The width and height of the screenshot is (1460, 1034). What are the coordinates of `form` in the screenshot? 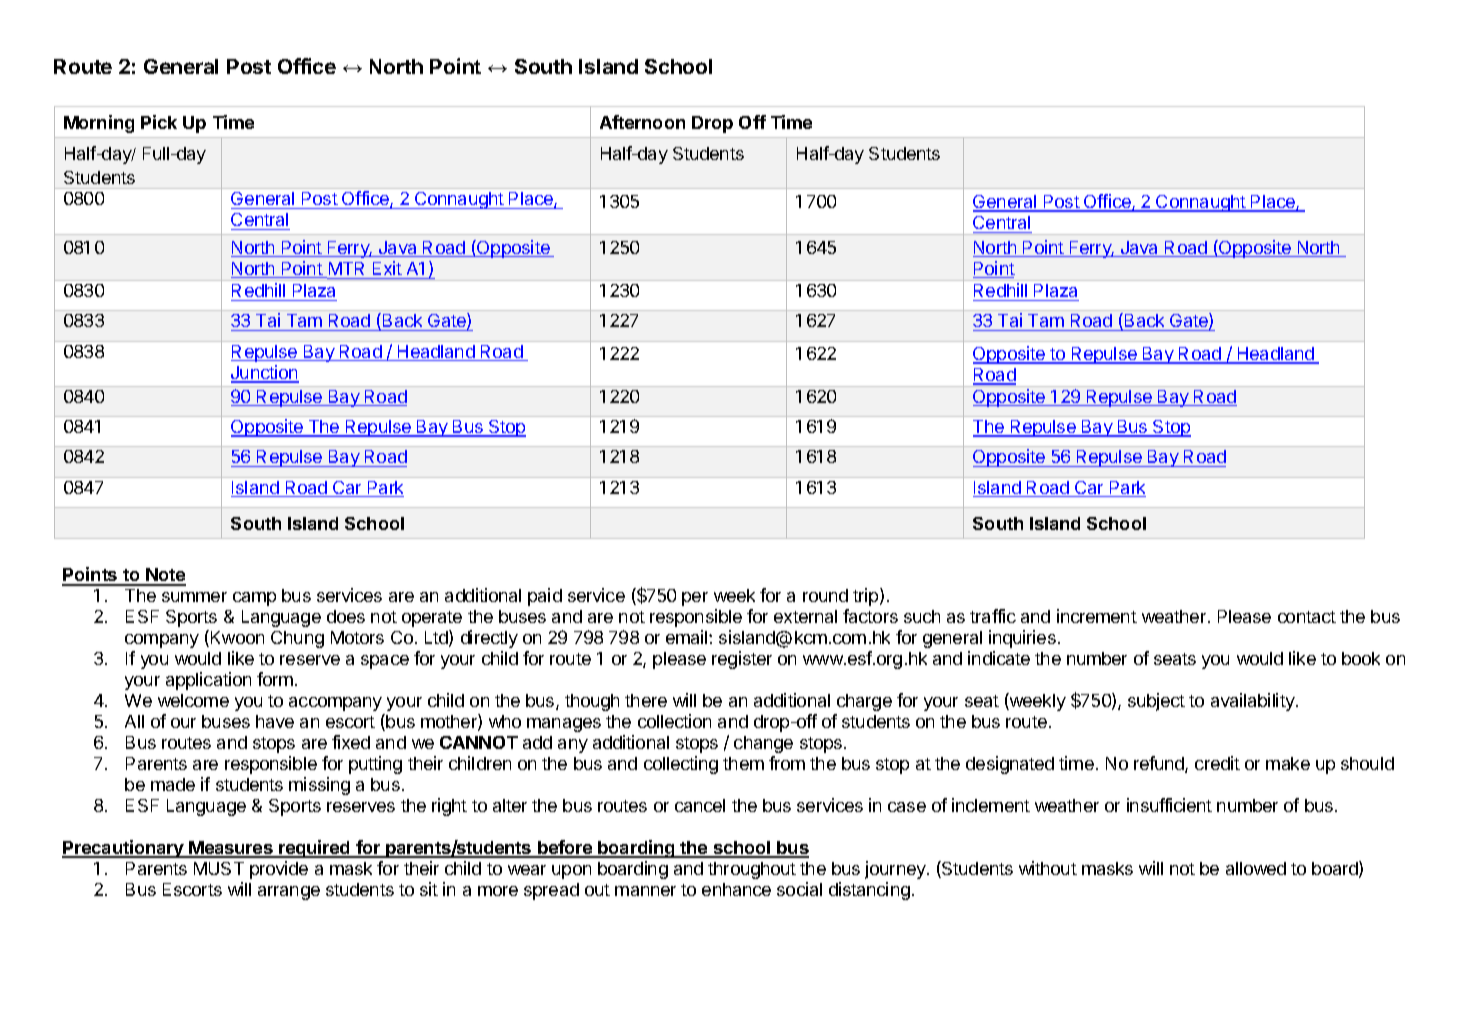 It's located at (275, 679).
